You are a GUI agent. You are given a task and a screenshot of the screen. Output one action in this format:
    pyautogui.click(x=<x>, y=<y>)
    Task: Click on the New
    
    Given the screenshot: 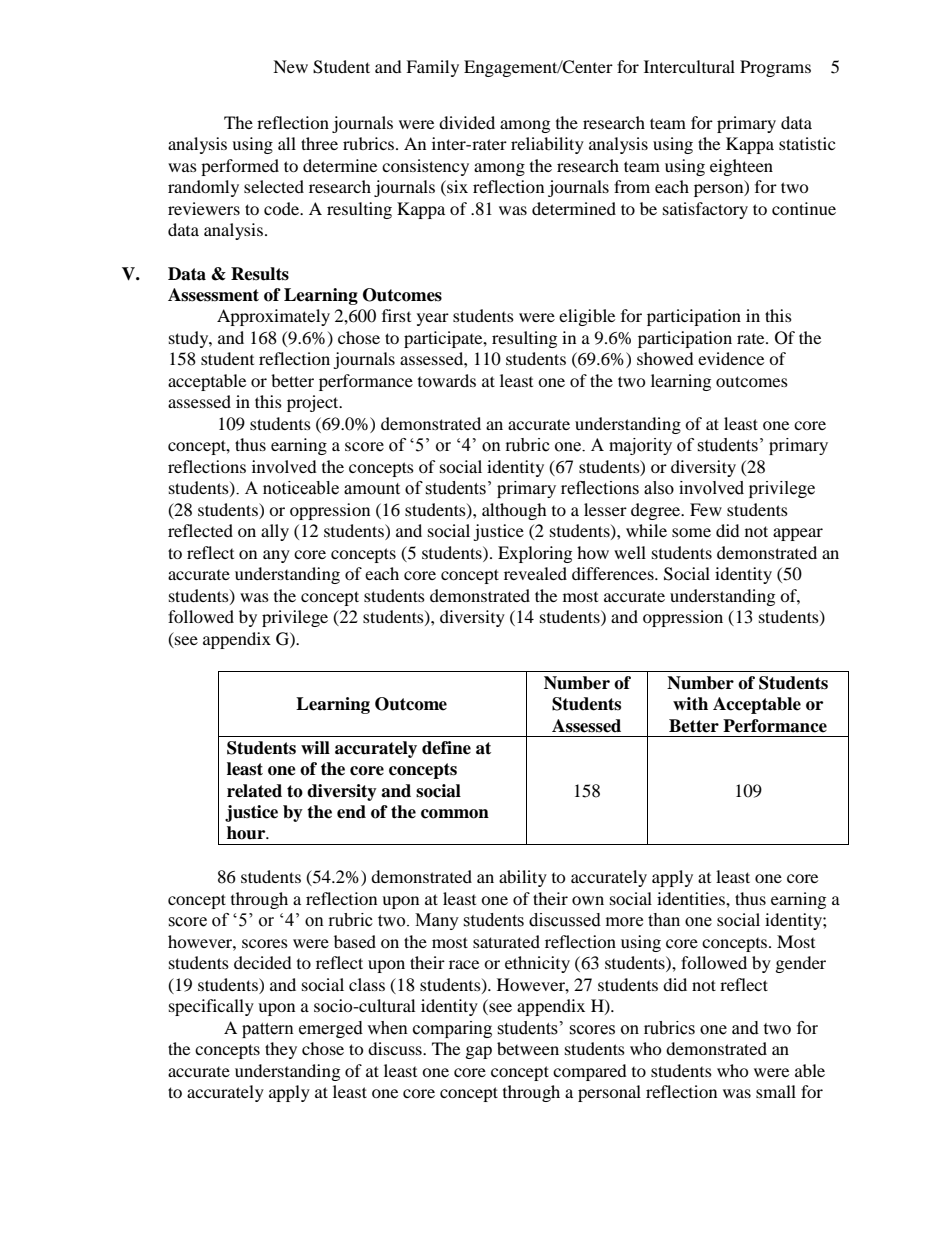 What is the action you would take?
    pyautogui.click(x=290, y=66)
